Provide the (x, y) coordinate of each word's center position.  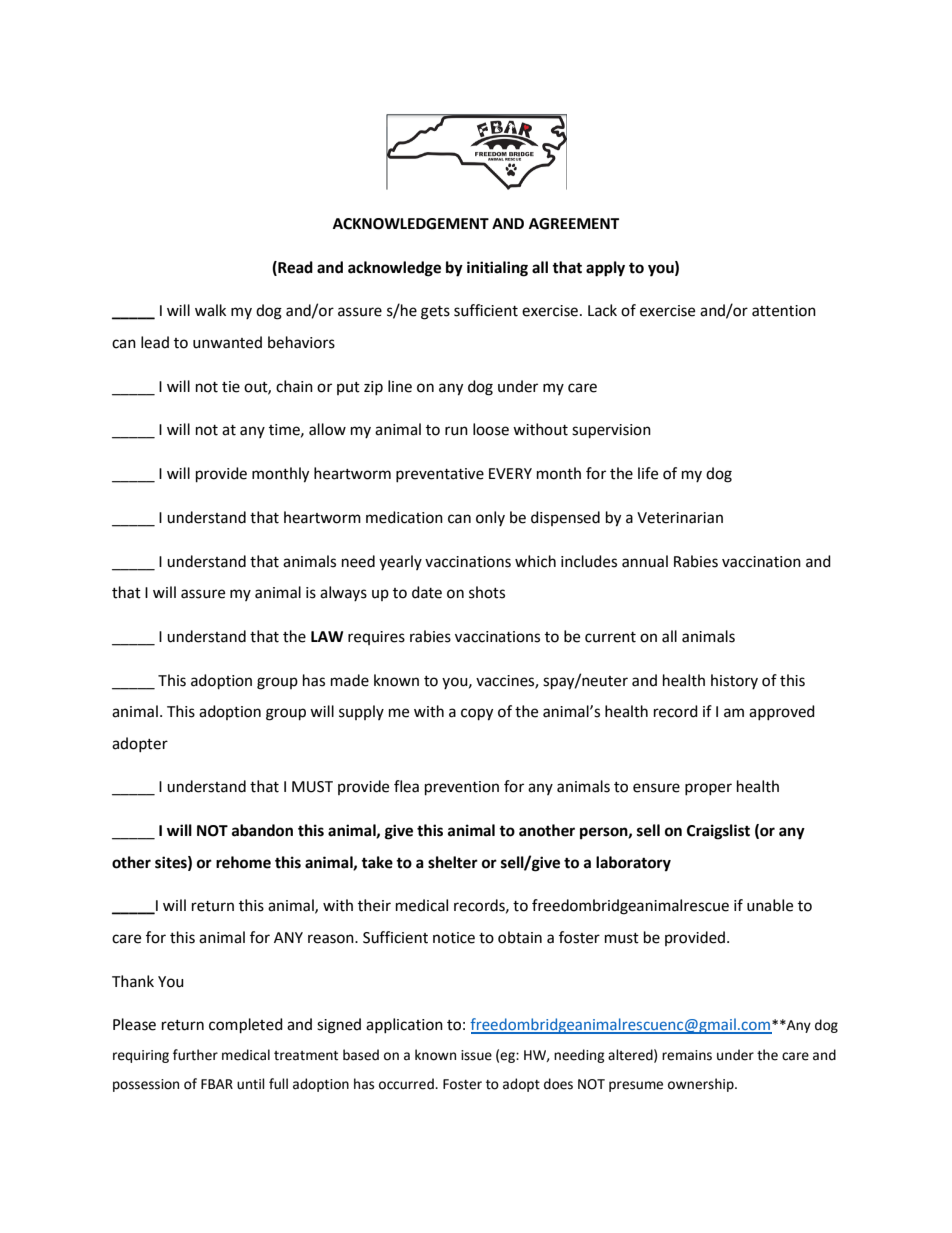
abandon (262, 830)
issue (476, 1055)
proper (708, 789)
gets (435, 313)
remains (687, 1055)
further (195, 1055)
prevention (462, 788)
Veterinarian (680, 518)
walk (210, 310)
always (343, 593)
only (490, 518)
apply (605, 269)
